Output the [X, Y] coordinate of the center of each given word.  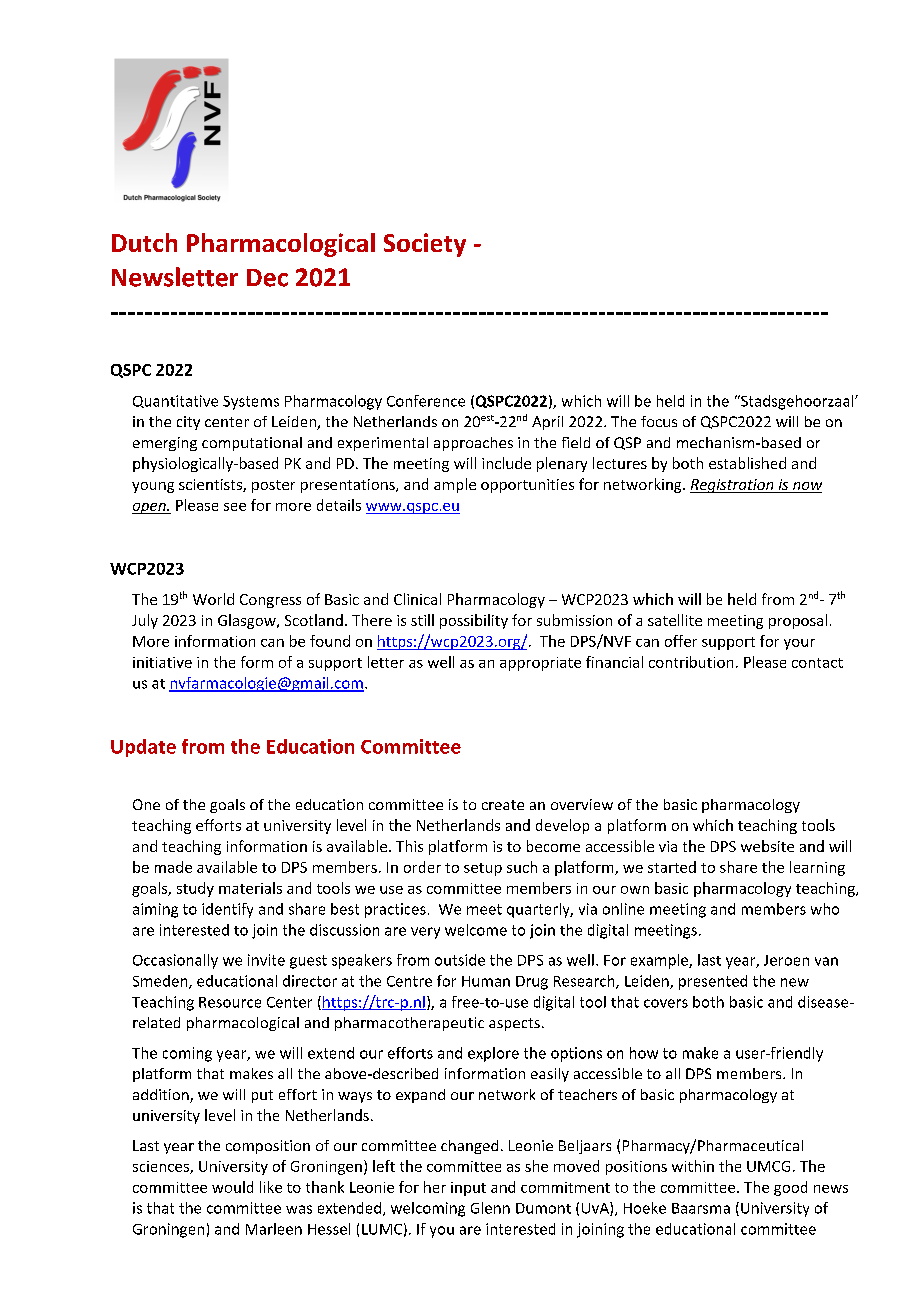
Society [425, 245]
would [232, 1187]
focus [659, 421]
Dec [267, 278]
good [790, 1188]
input [468, 1189]
